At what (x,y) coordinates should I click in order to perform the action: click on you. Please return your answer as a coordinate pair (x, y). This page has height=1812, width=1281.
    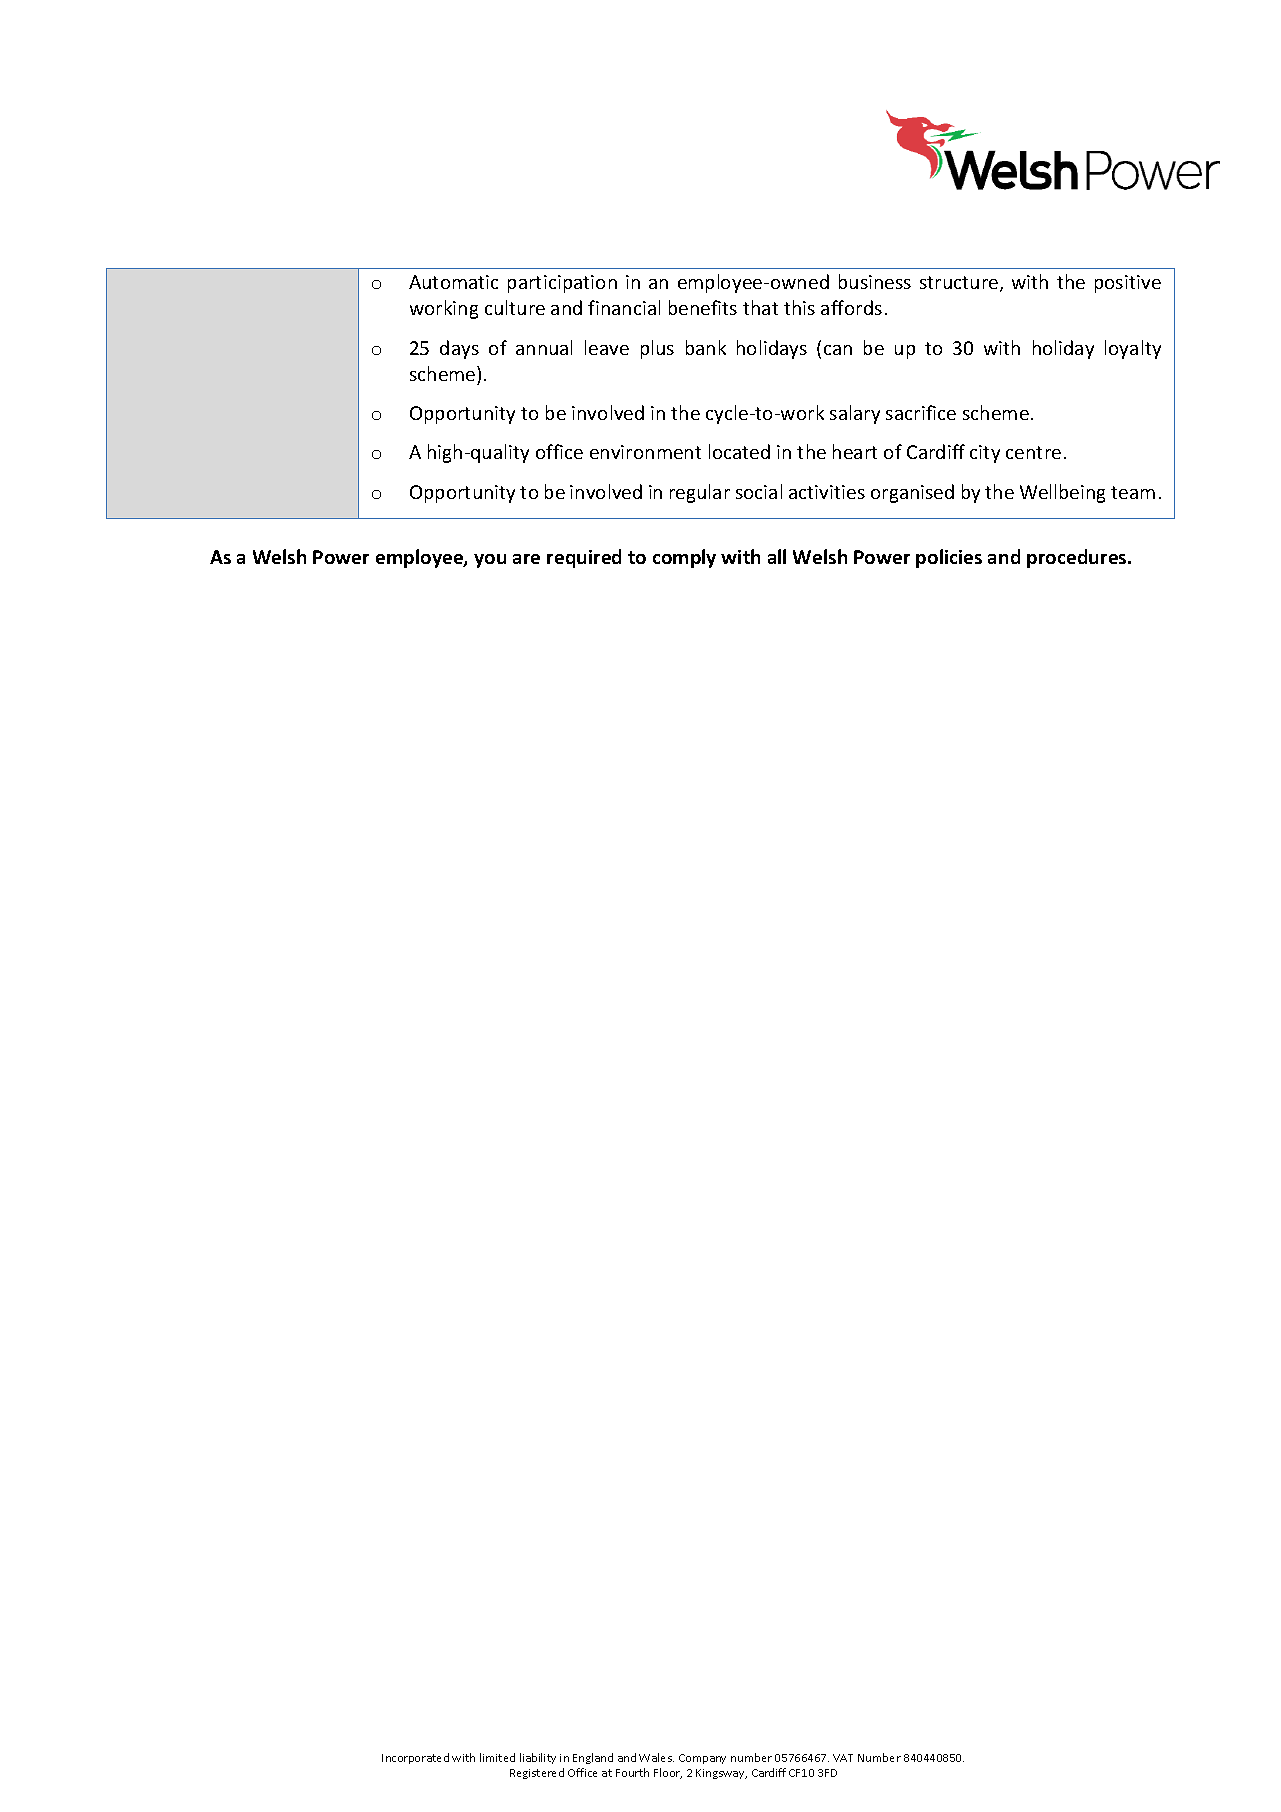
    Looking at the image, I should click on (490, 561).
